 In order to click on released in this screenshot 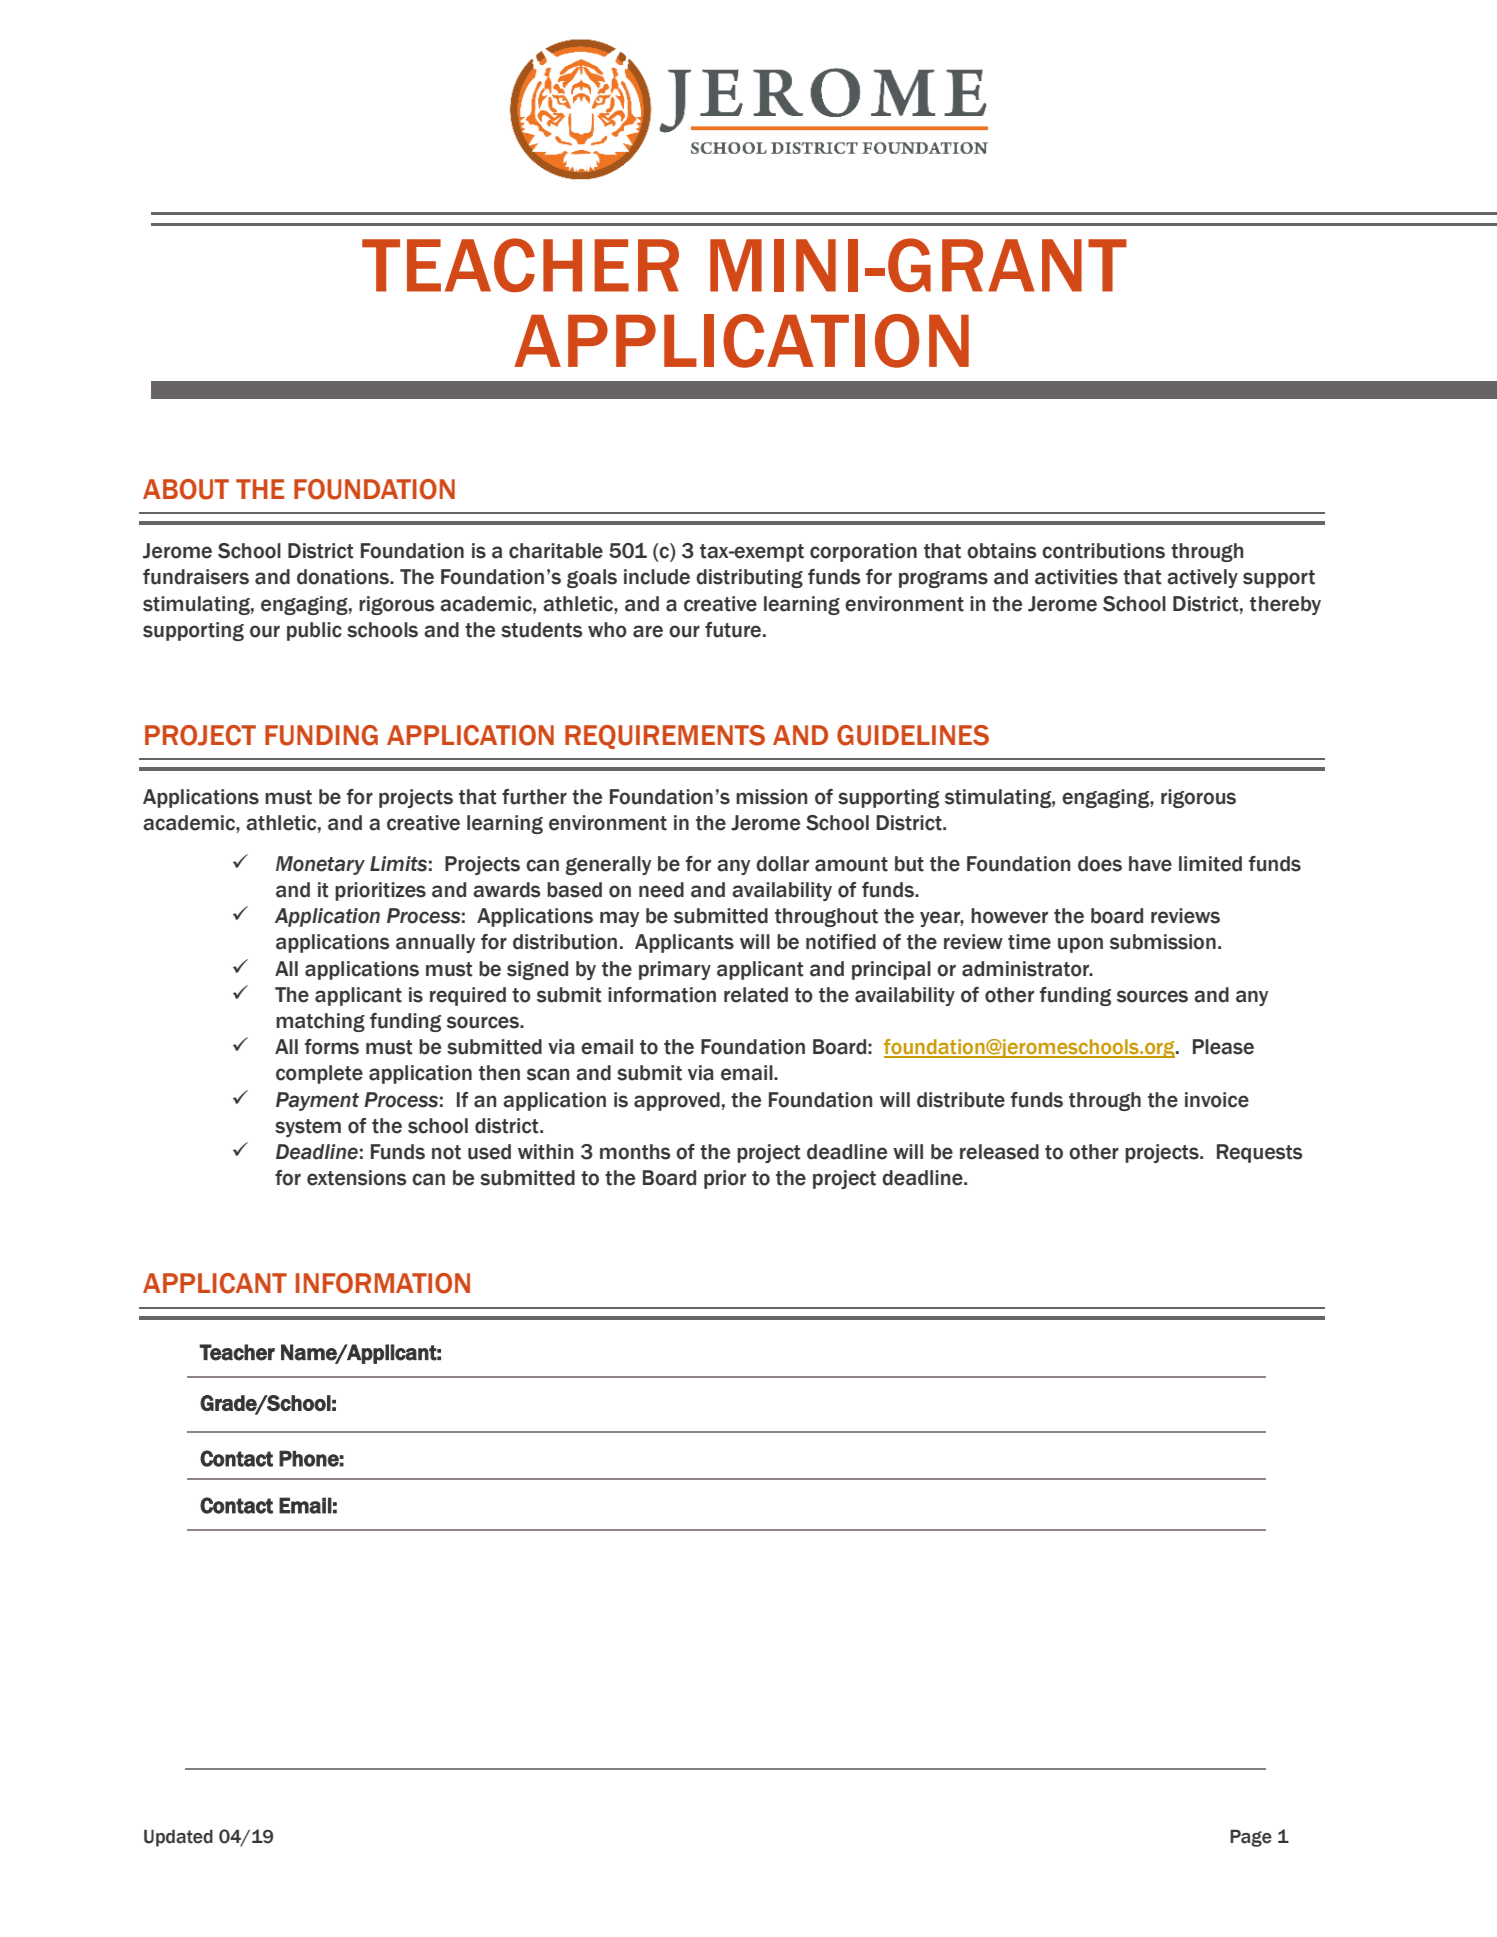, I will do `click(999, 1152)`.
